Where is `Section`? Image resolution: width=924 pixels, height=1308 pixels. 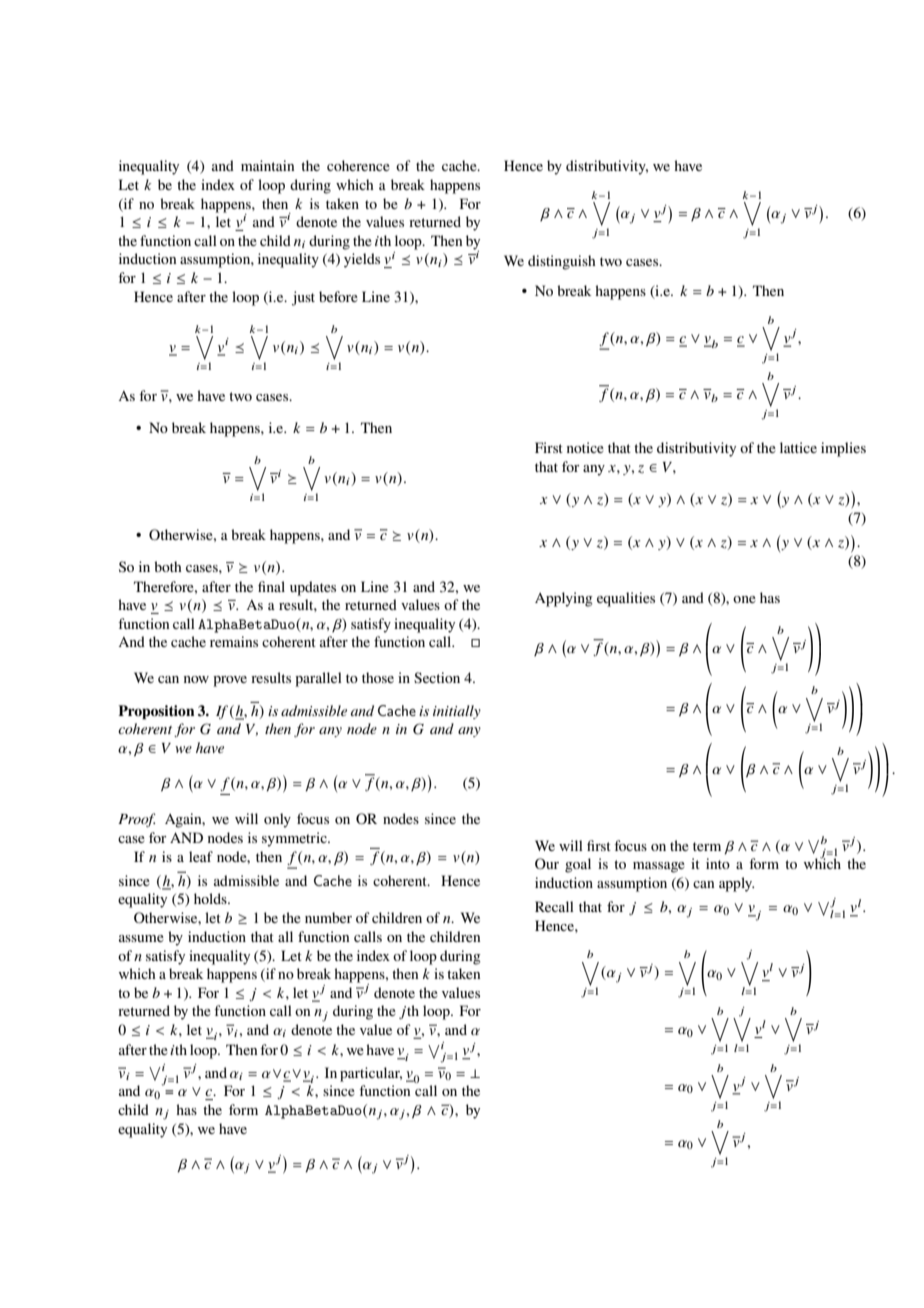
Section is located at coordinates (437, 677).
